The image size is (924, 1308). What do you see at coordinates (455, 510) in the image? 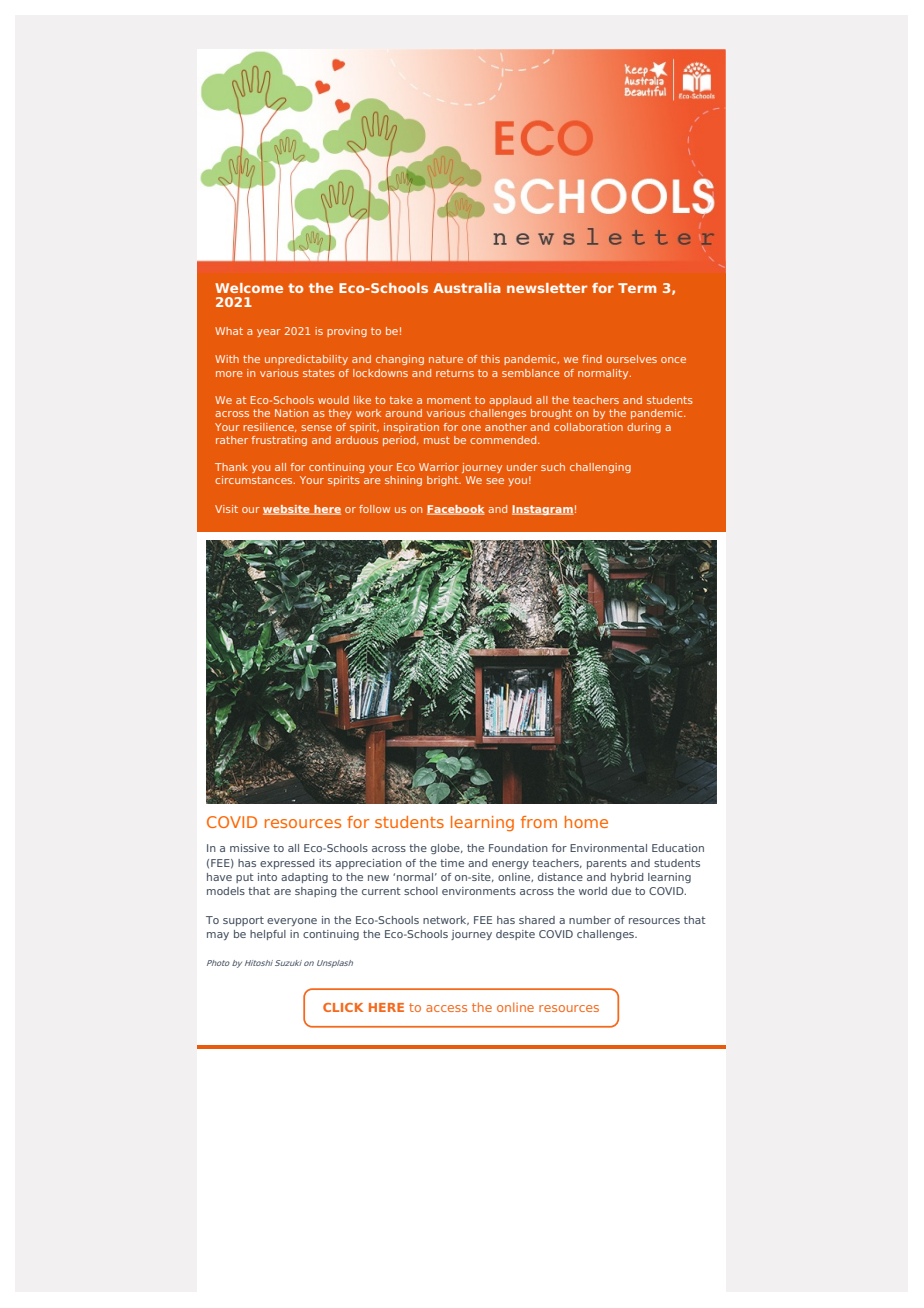
I see `Facebook` at bounding box center [455, 510].
